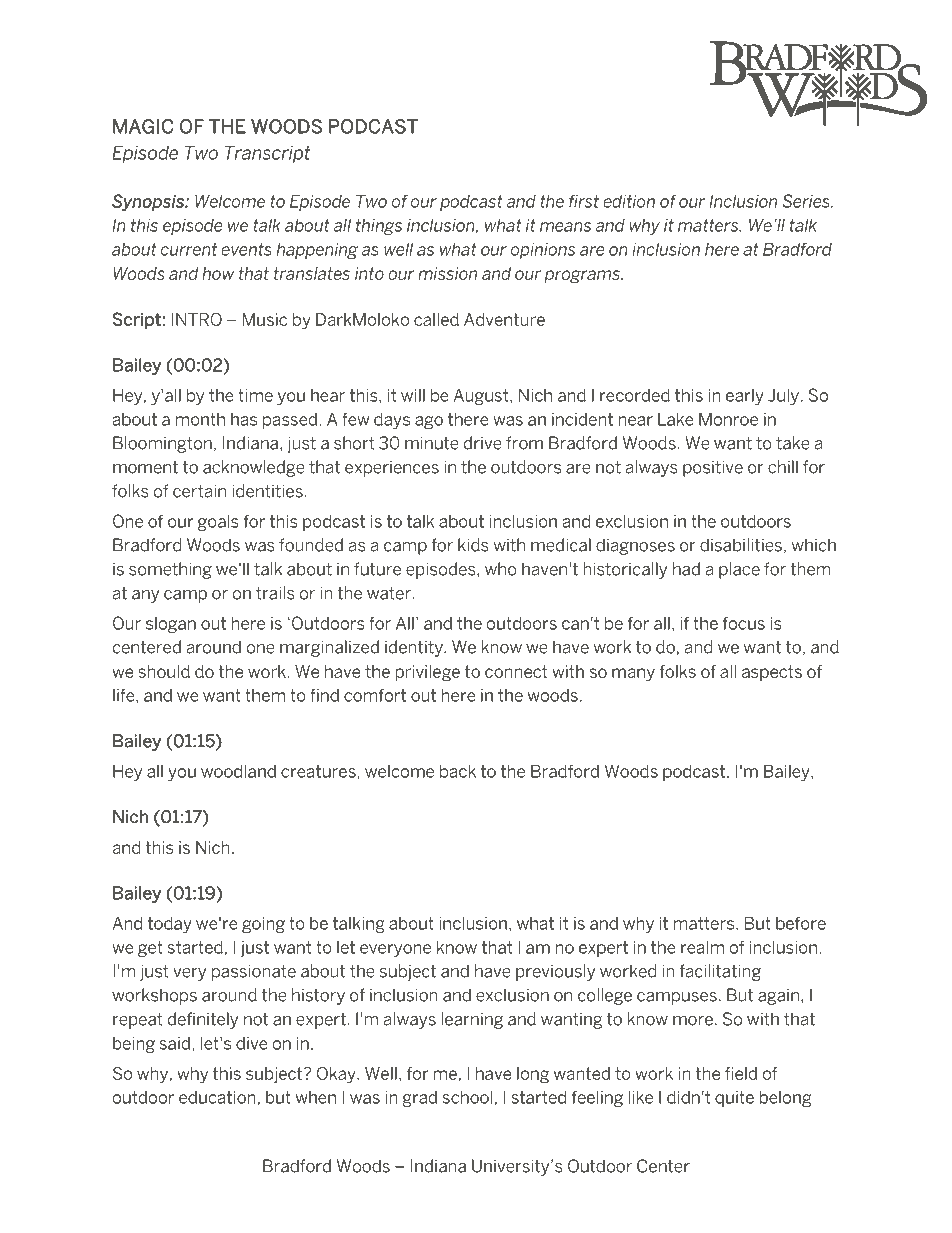  What do you see at coordinates (458, 771) in the image?
I see `back` at bounding box center [458, 771].
